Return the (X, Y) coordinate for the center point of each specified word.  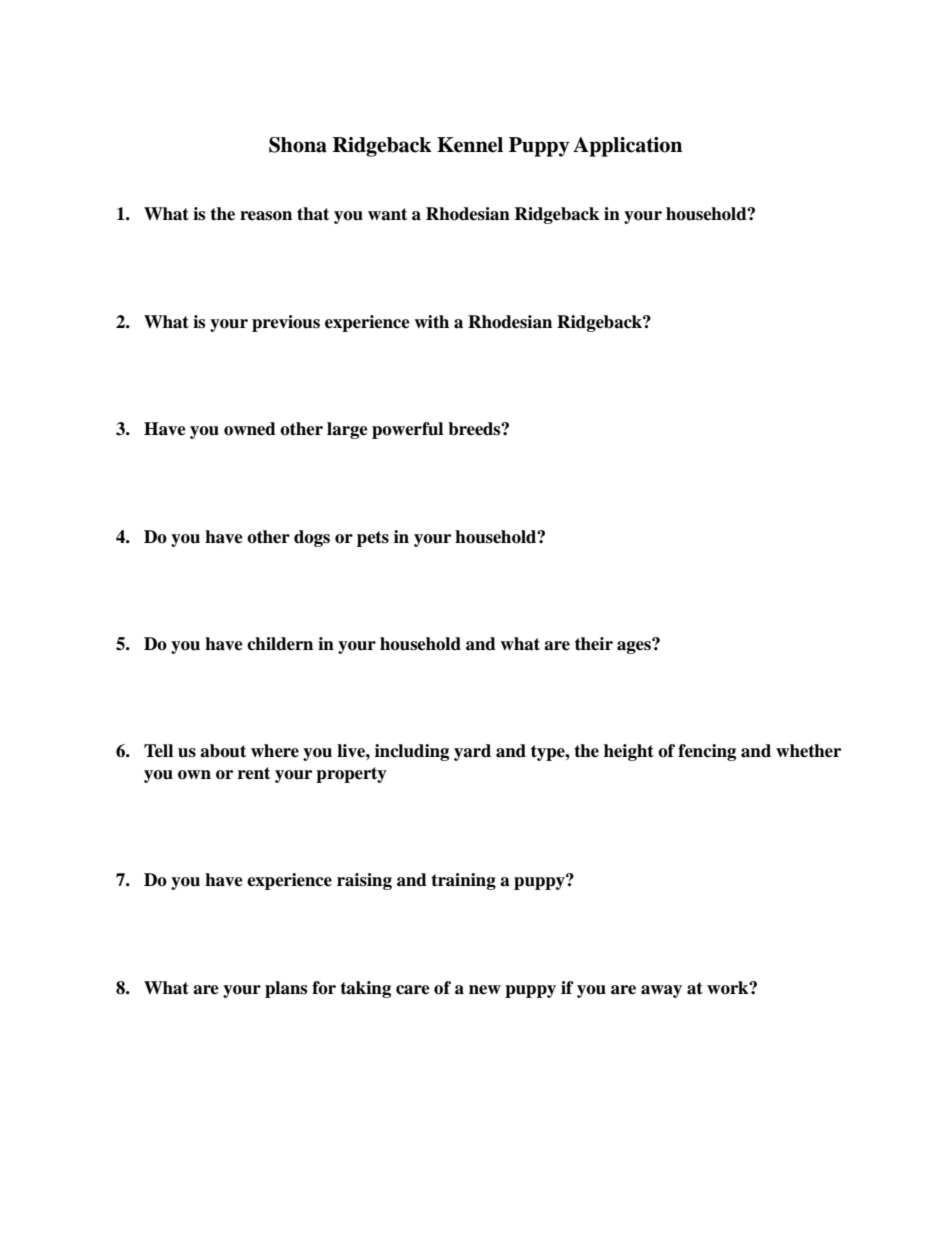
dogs (312, 538)
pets (373, 539)
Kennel (470, 145)
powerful (407, 430)
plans (286, 989)
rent (254, 773)
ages (635, 646)
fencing (707, 752)
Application (627, 147)
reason (266, 216)
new (485, 990)
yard (472, 752)
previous (286, 323)
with (431, 322)
